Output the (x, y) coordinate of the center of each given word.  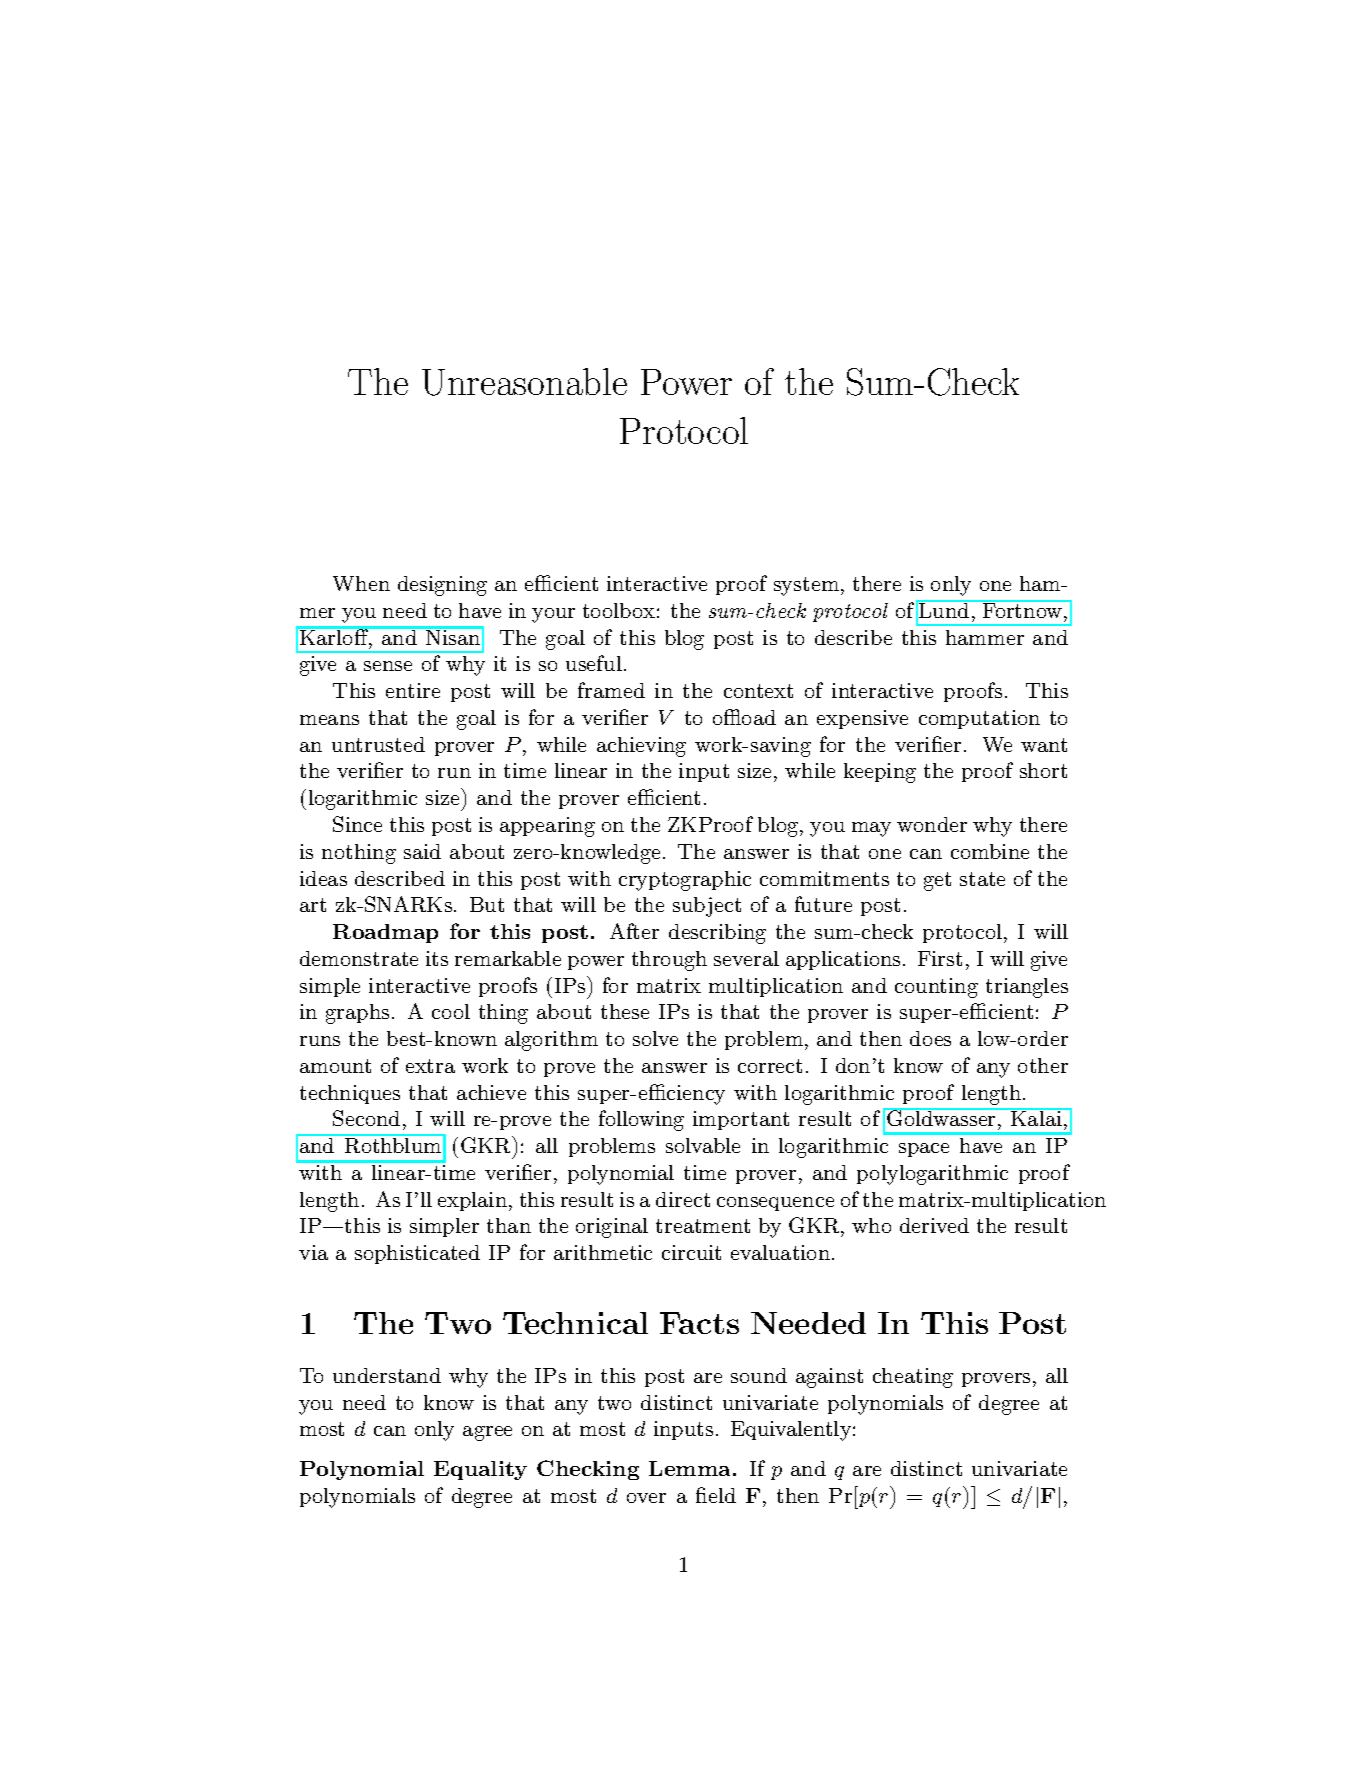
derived (934, 1225)
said (422, 851)
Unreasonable (524, 382)
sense (388, 666)
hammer (985, 637)
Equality (480, 1470)
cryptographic (685, 881)
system (806, 586)
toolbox (619, 610)
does (930, 1038)
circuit (691, 1252)
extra (430, 1066)
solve (655, 1038)
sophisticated (417, 1254)
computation (979, 719)
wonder (932, 824)
